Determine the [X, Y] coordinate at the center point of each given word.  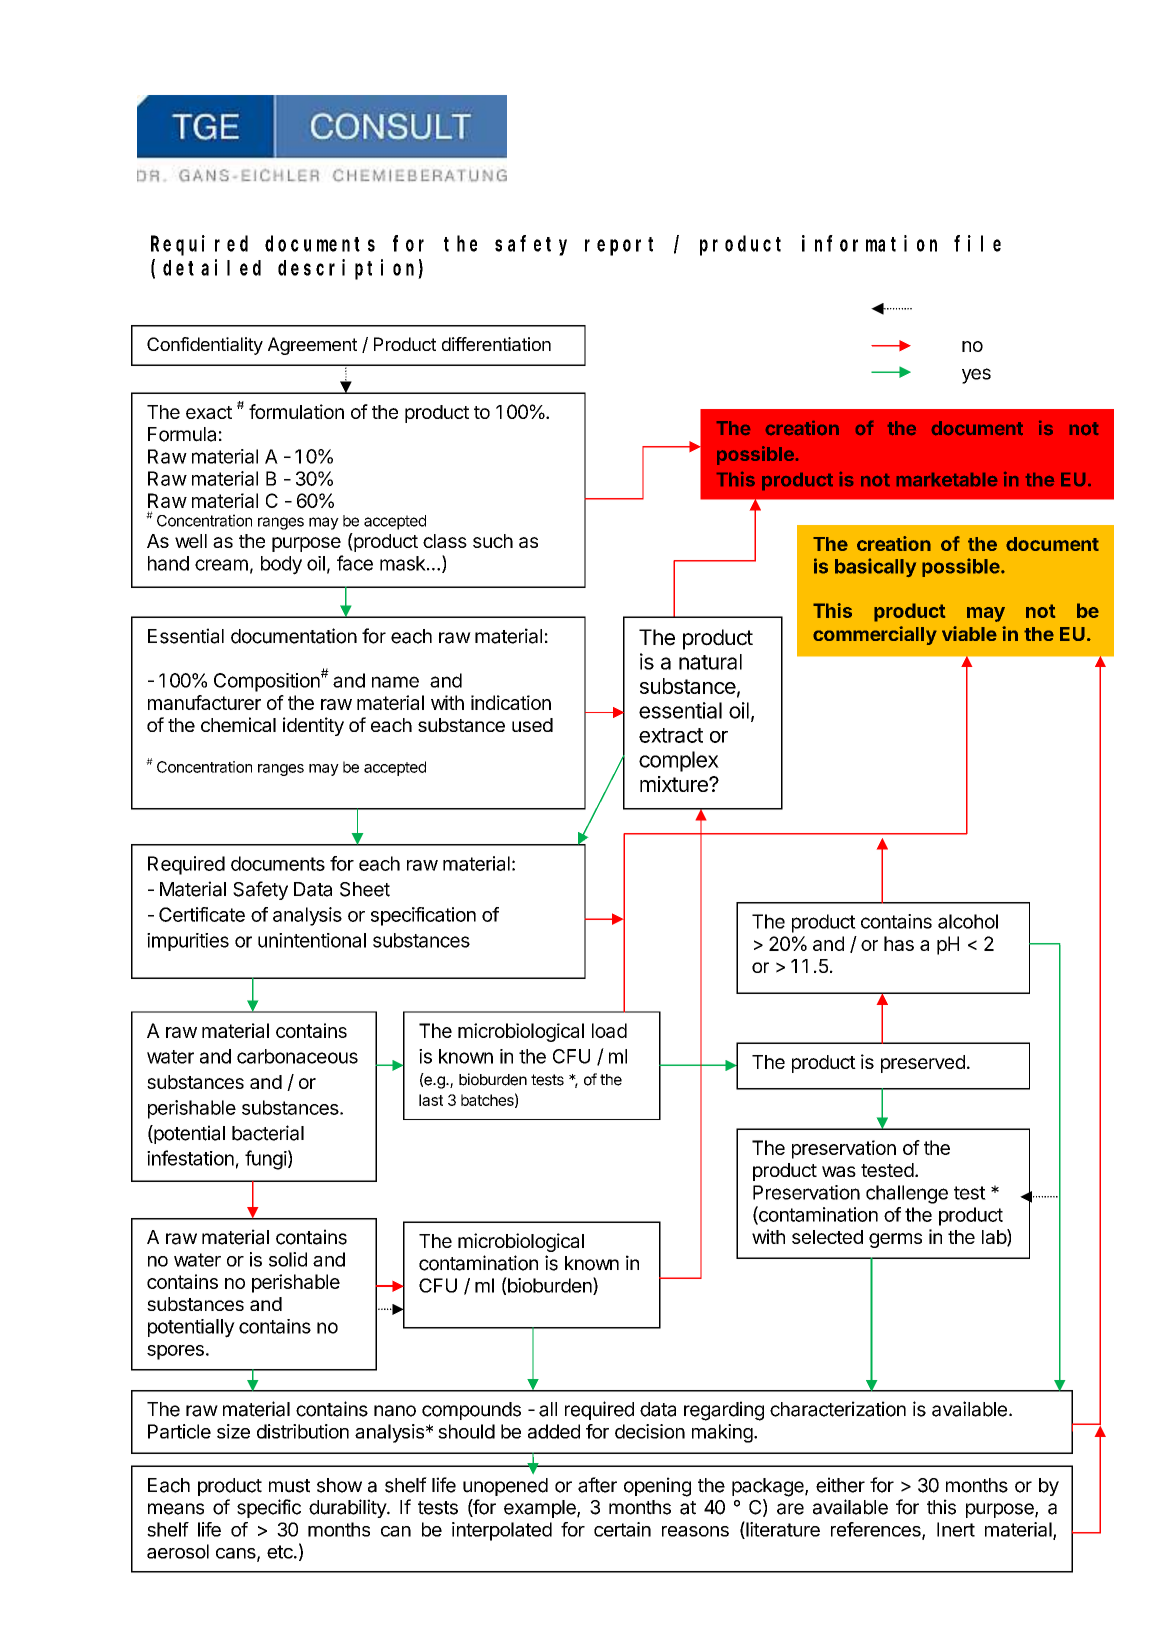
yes [976, 376]
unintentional [312, 940]
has [899, 943]
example [541, 1509]
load [609, 1030]
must [289, 1486]
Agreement [312, 346]
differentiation [496, 344]
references [877, 1530]
